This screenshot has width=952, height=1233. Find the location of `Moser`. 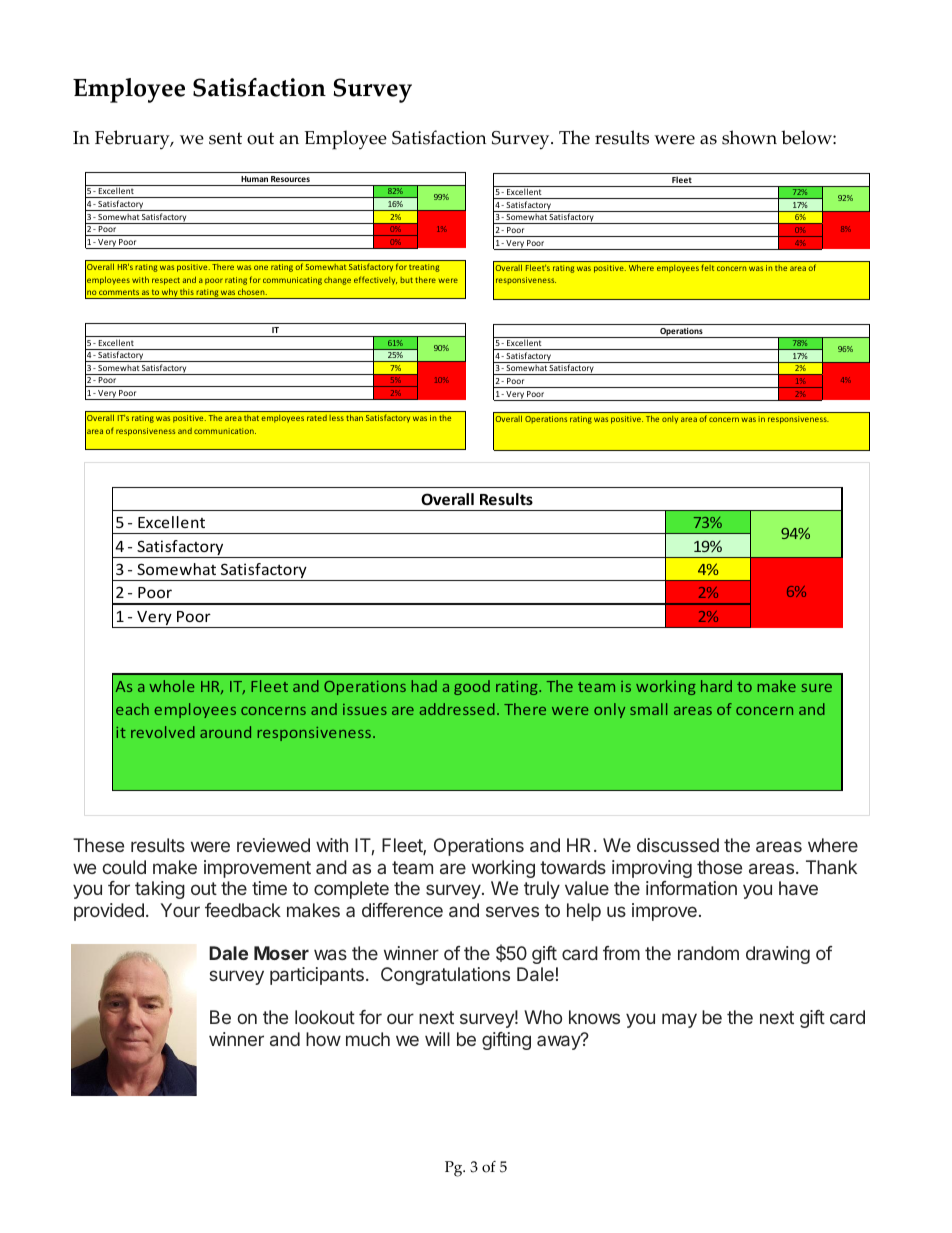

Moser is located at coordinates (281, 953).
